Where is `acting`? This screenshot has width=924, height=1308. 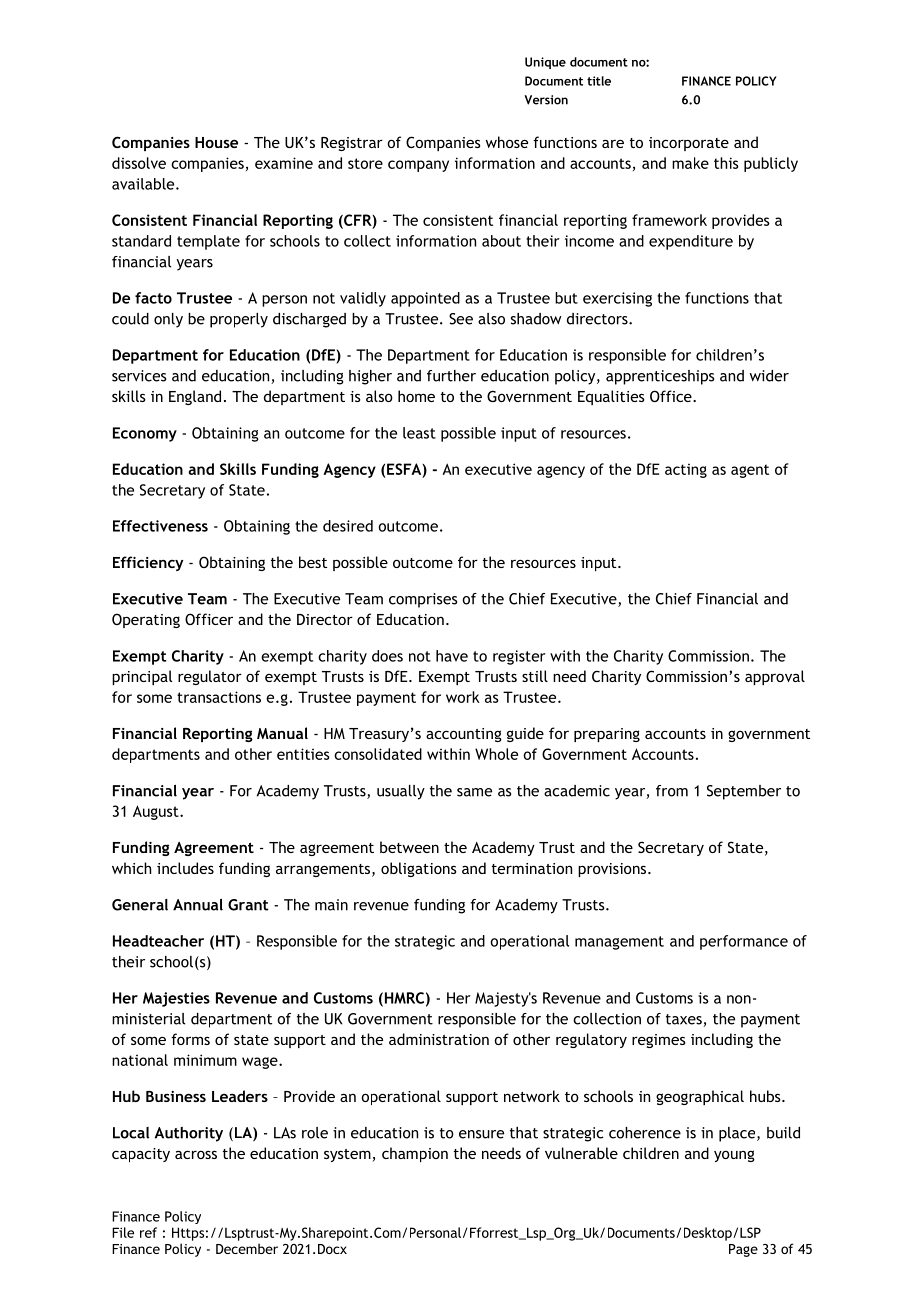 acting is located at coordinates (686, 470).
